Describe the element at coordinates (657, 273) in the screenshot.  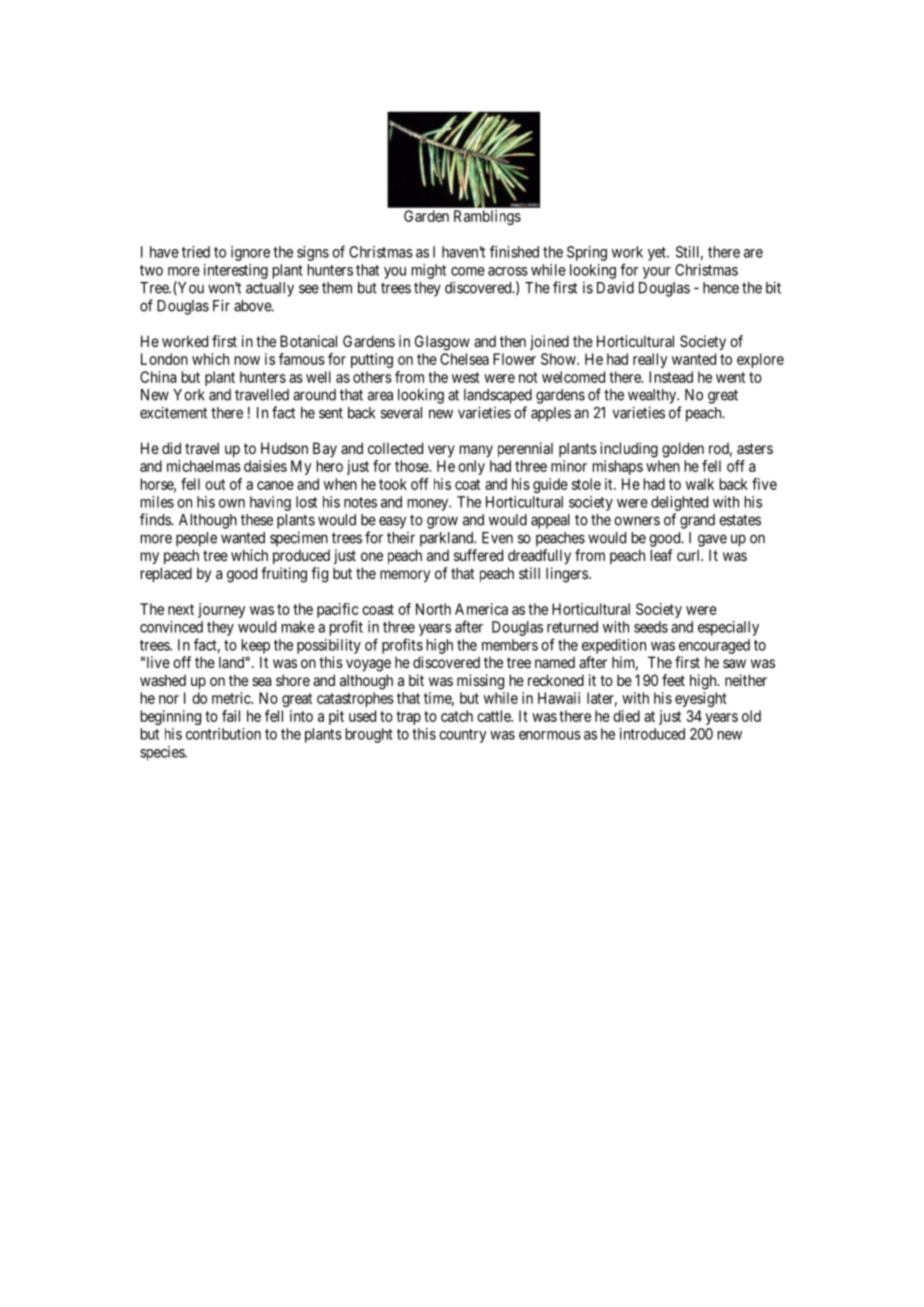
I see `your` at that location.
